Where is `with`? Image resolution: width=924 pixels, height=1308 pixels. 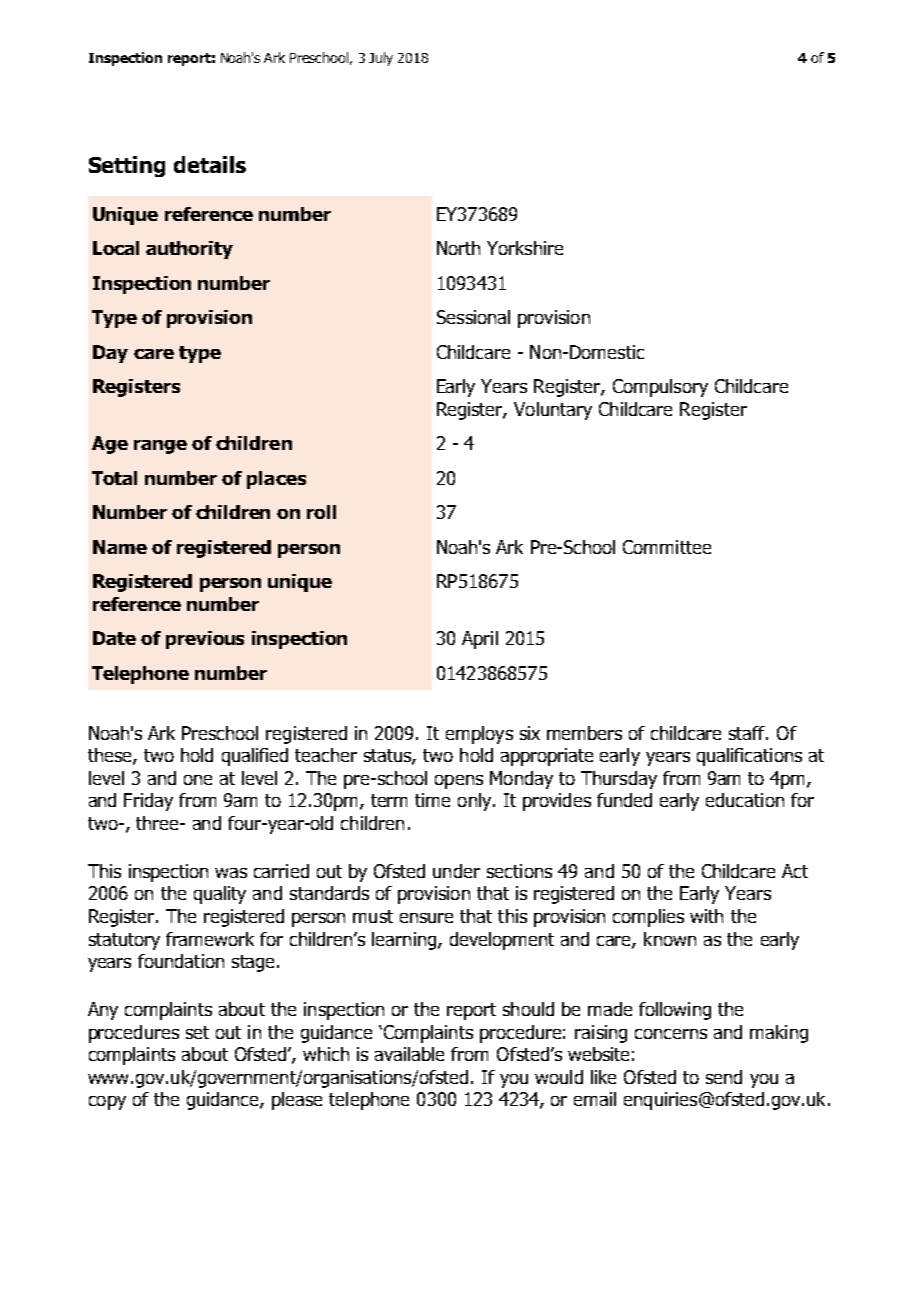
with is located at coordinates (706, 916).
